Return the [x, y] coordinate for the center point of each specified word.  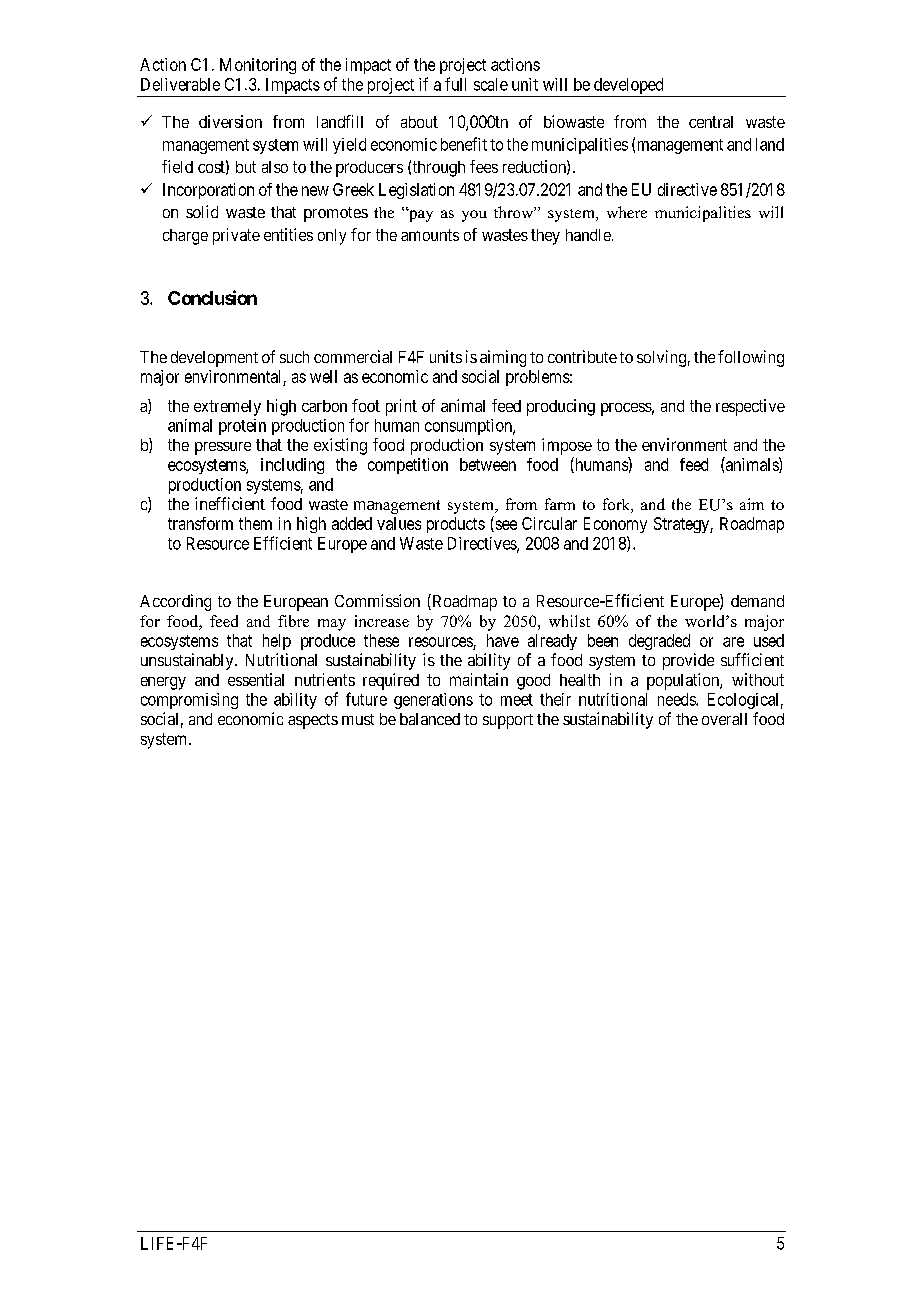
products [456, 525]
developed [628, 87]
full [455, 84]
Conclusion [212, 297]
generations [433, 701]
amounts [430, 235]
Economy [615, 525]
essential [256, 679]
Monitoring [258, 66]
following [751, 358]
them [255, 523]
